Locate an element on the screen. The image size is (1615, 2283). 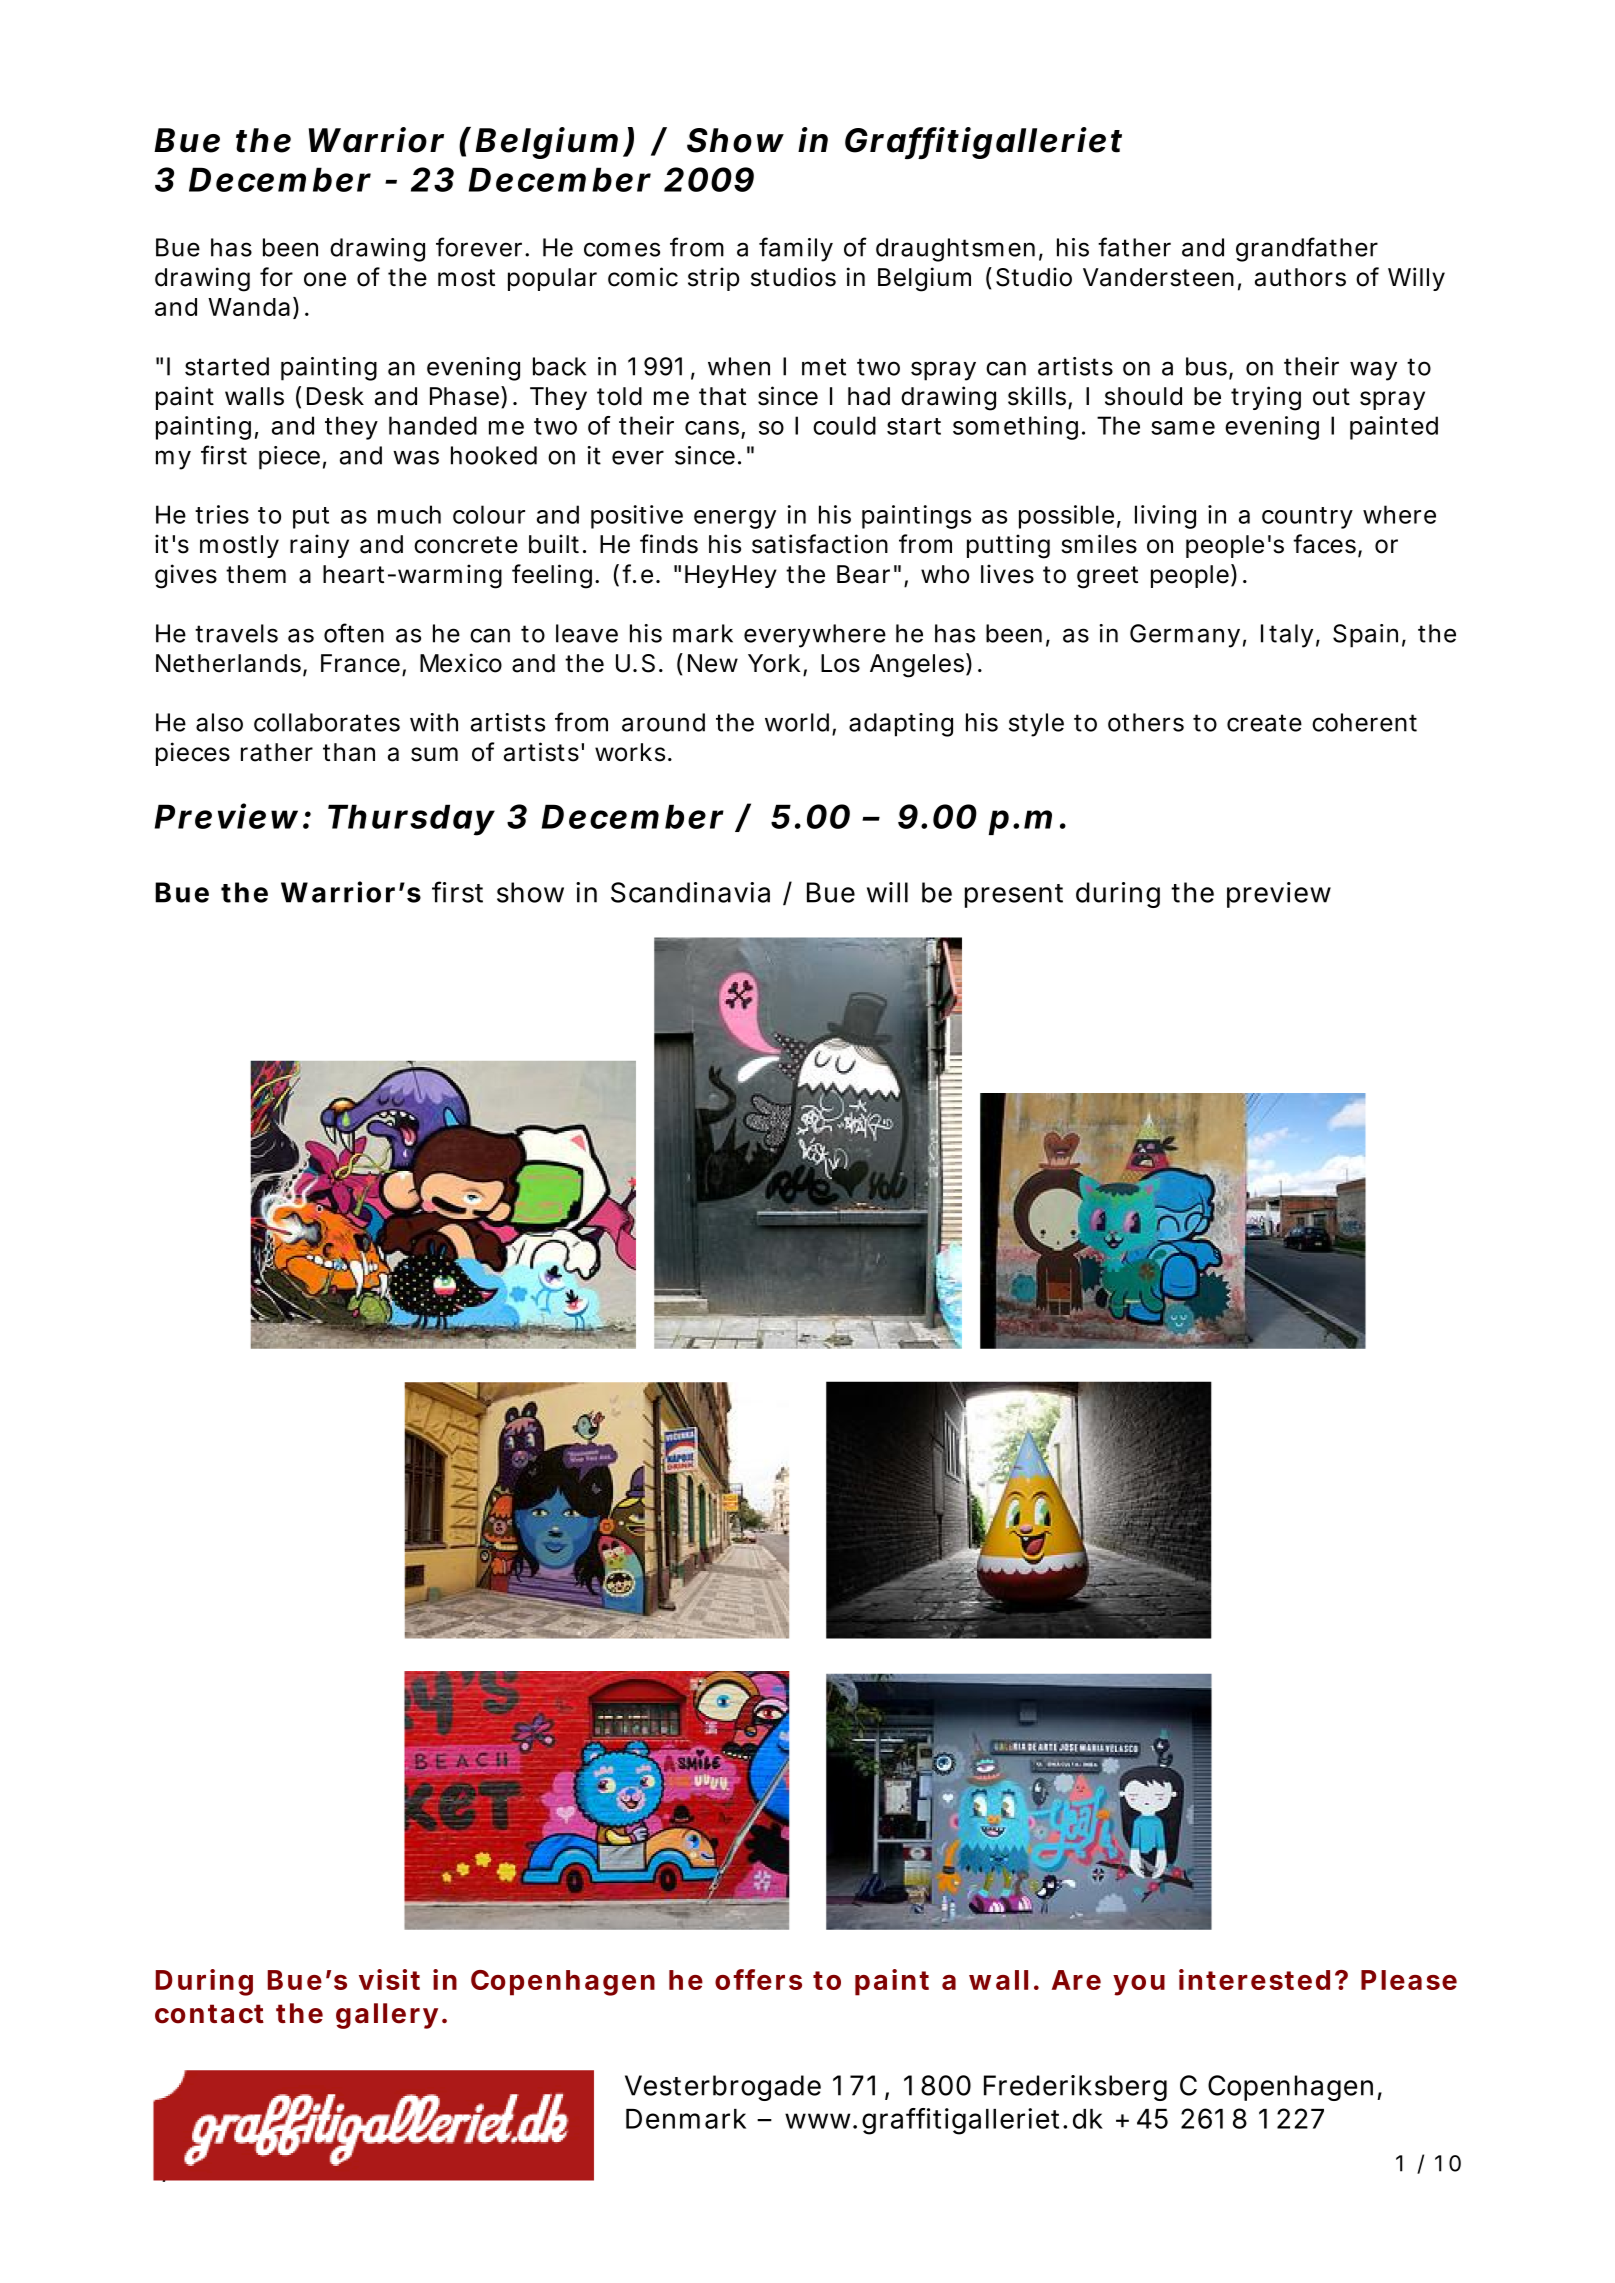
rather is located at coordinates (277, 752).
